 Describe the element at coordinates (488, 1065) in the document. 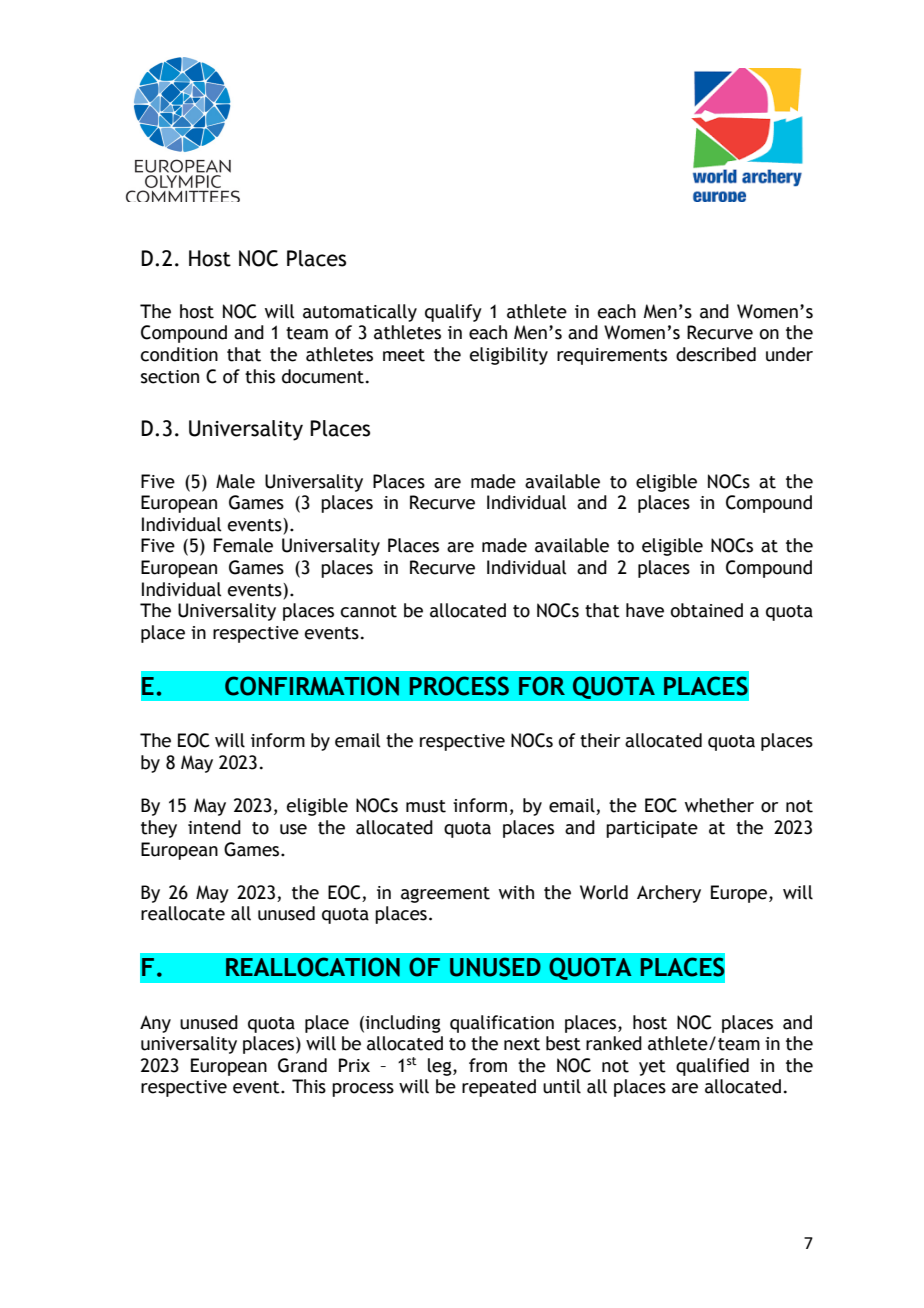

I see `from` at that location.
